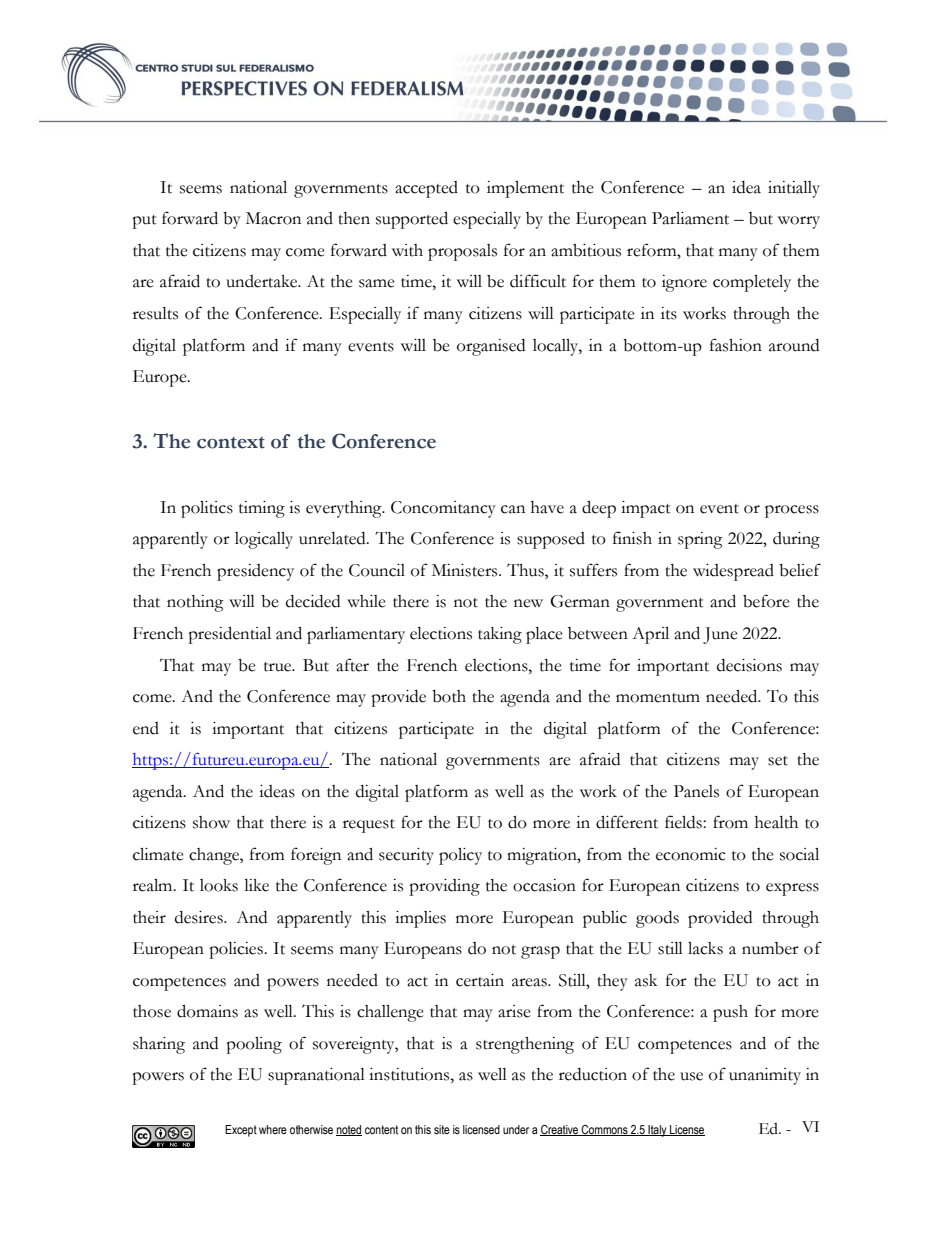 The height and width of the screenshot is (1233, 952). I want to click on Macron, so click(273, 218).
